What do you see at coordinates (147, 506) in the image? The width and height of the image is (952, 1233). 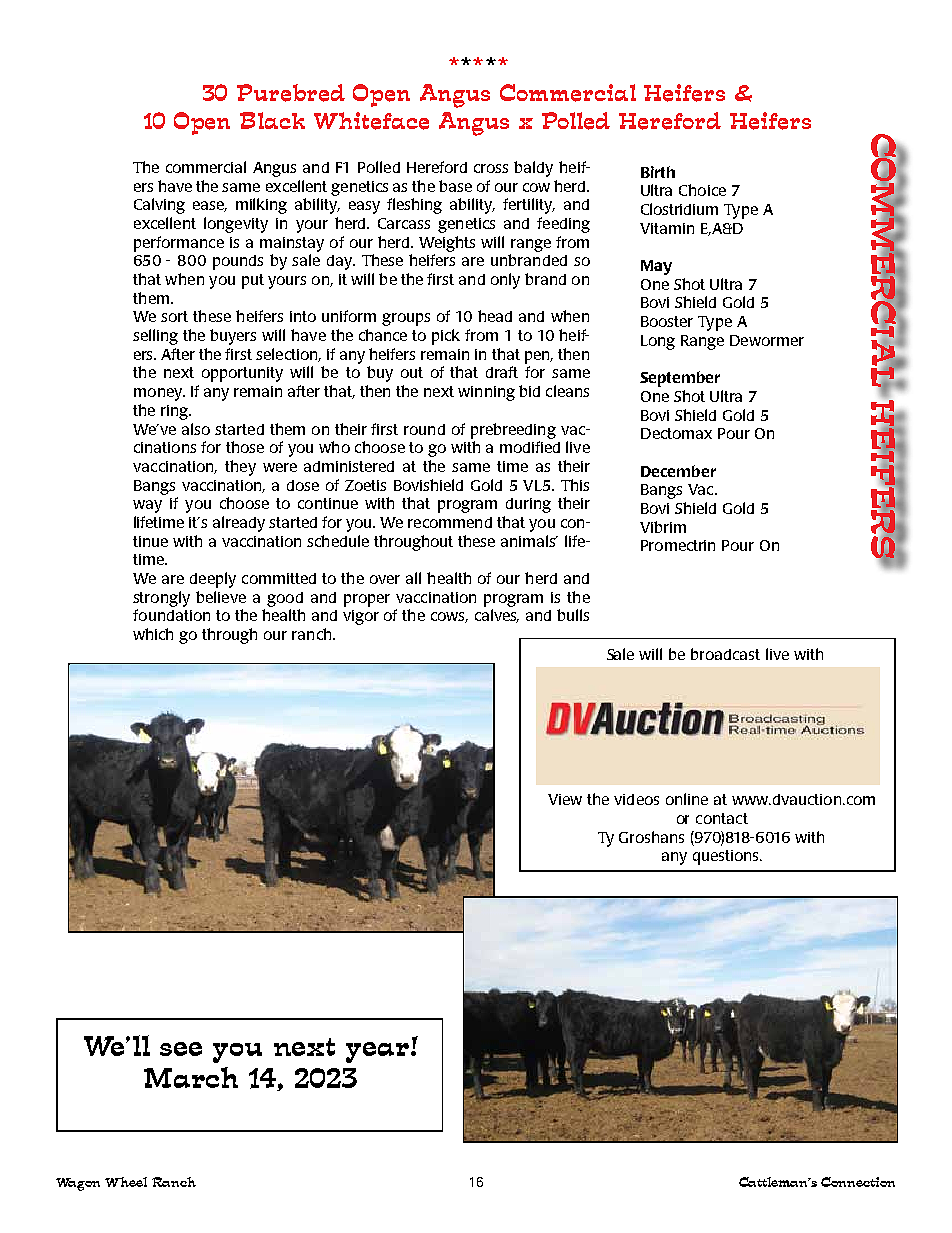 I see `way` at bounding box center [147, 506].
